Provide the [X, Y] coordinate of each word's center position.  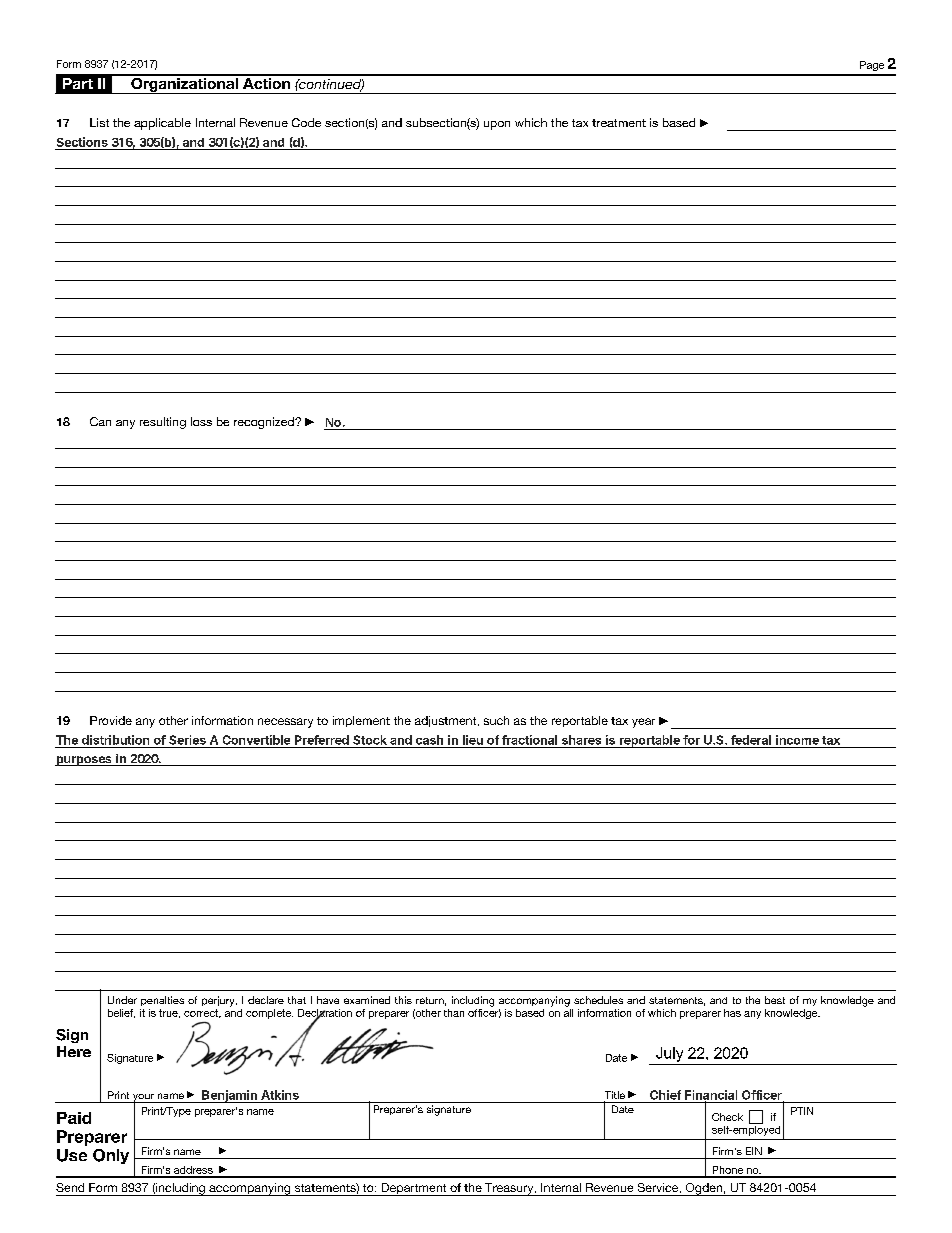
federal [751, 740]
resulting [163, 423]
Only [111, 1156]
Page [872, 66]
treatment [619, 123]
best [775, 1000]
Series [187, 740]
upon [497, 125]
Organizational [184, 84]
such [496, 720]
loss [201, 421]
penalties [162, 1001]
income [797, 740]
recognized [265, 423]
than [454, 1013]
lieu [473, 740]
